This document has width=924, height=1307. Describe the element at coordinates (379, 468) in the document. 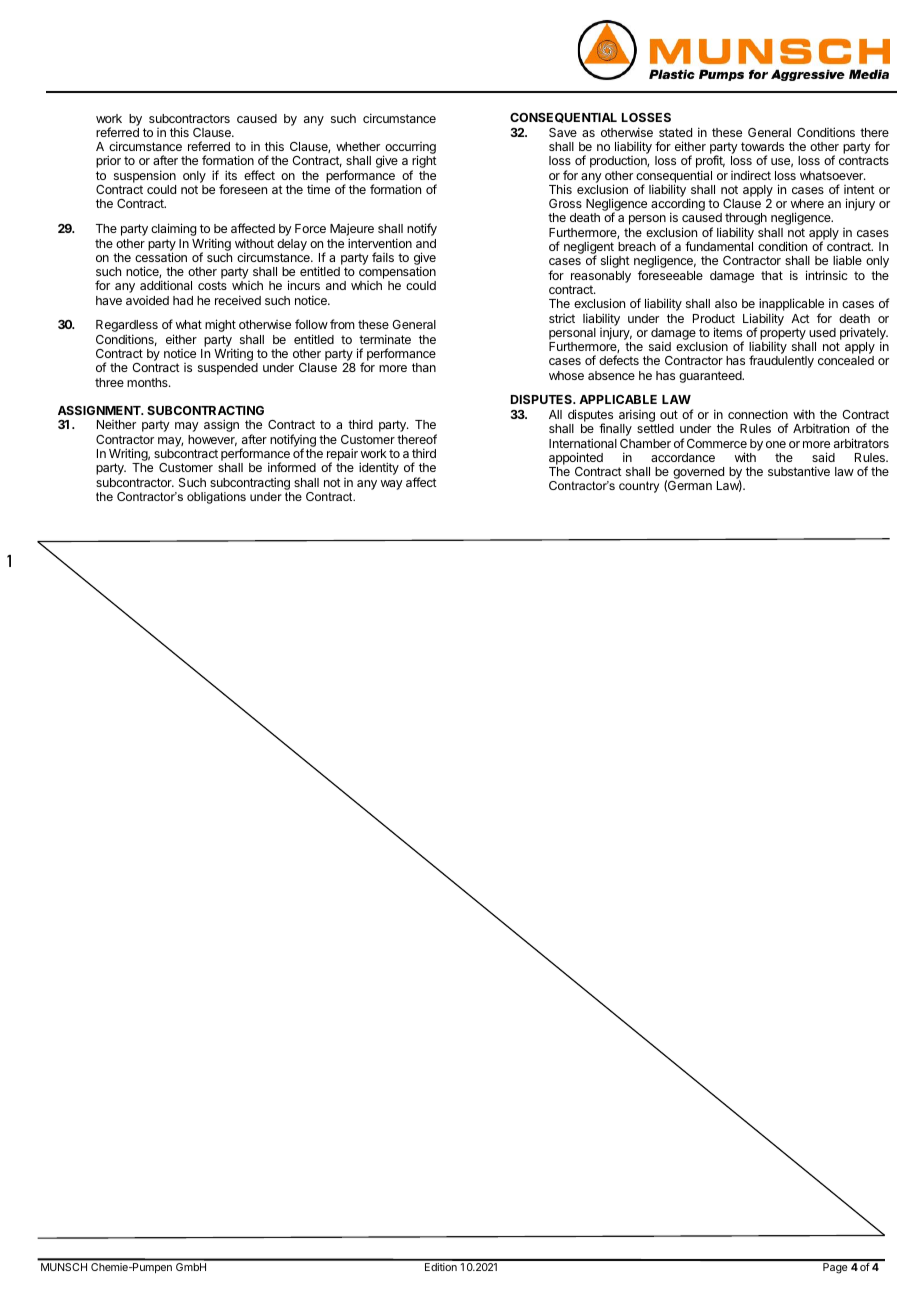

I see `identity` at that location.
